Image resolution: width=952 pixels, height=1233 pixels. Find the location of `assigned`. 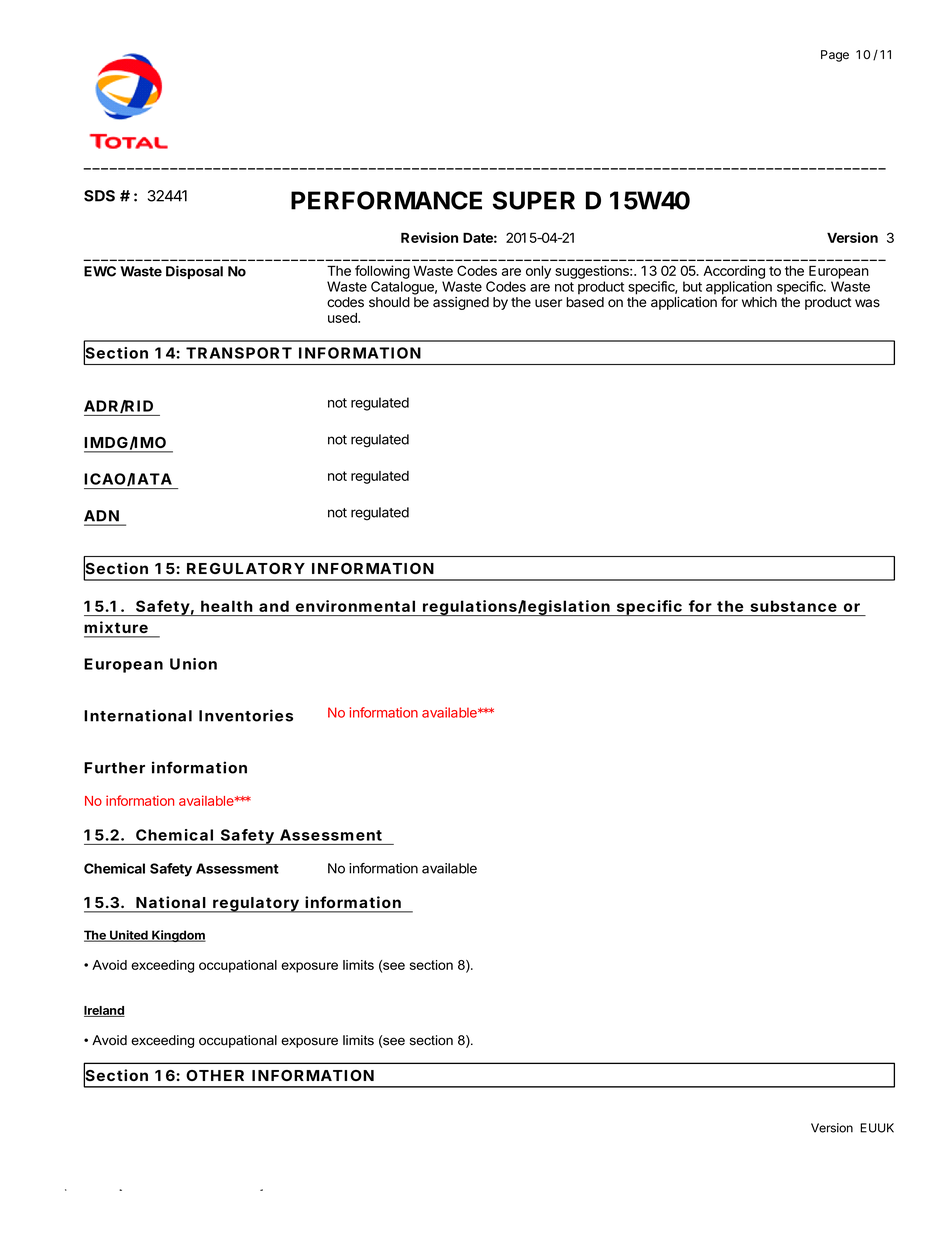

assigned is located at coordinates (461, 303).
